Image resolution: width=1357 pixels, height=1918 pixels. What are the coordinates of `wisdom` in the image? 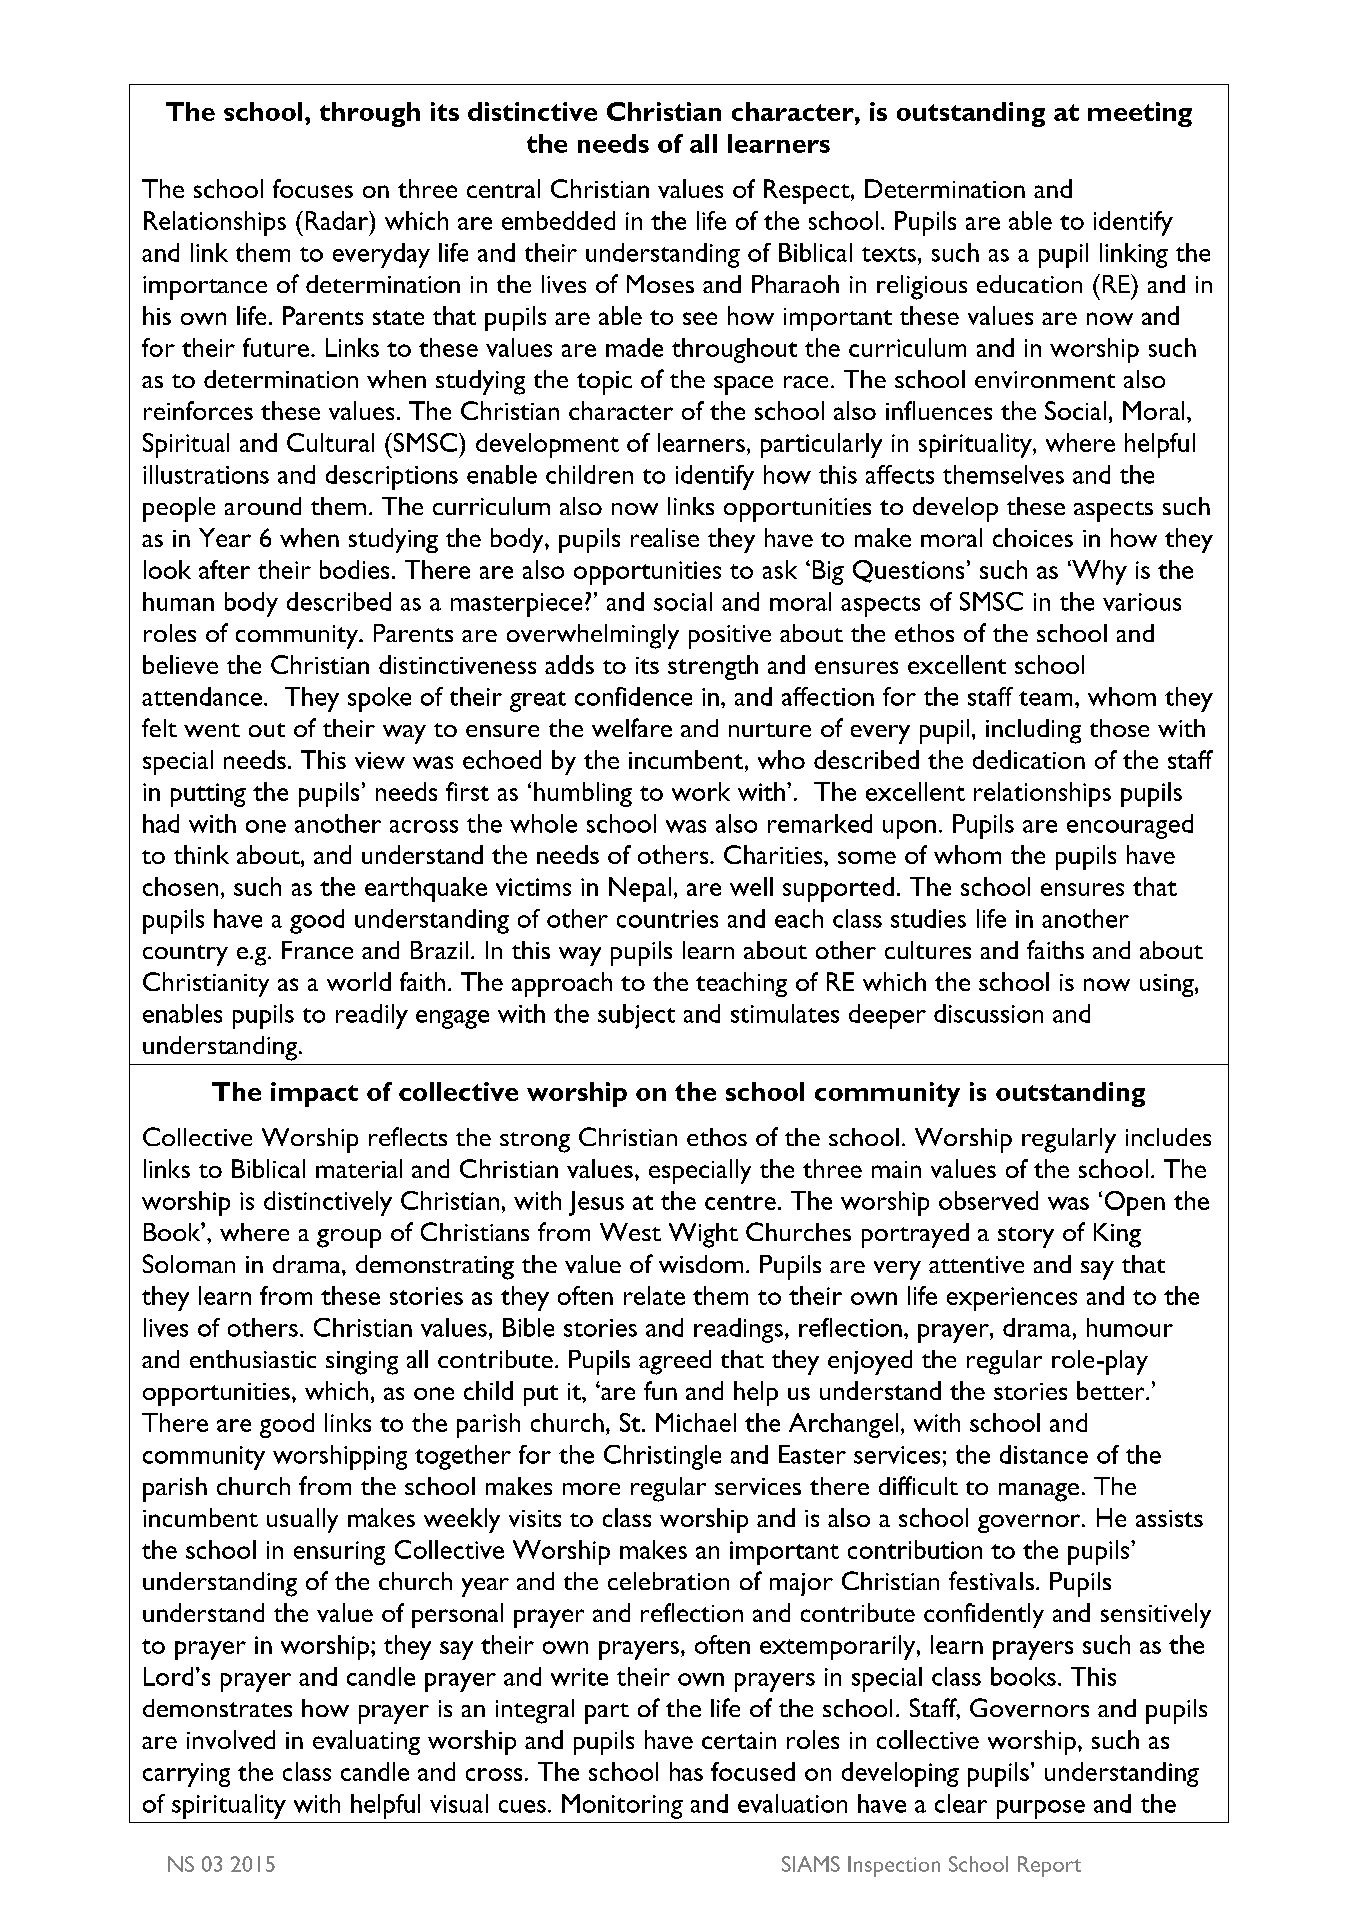 It's located at (701, 1264).
